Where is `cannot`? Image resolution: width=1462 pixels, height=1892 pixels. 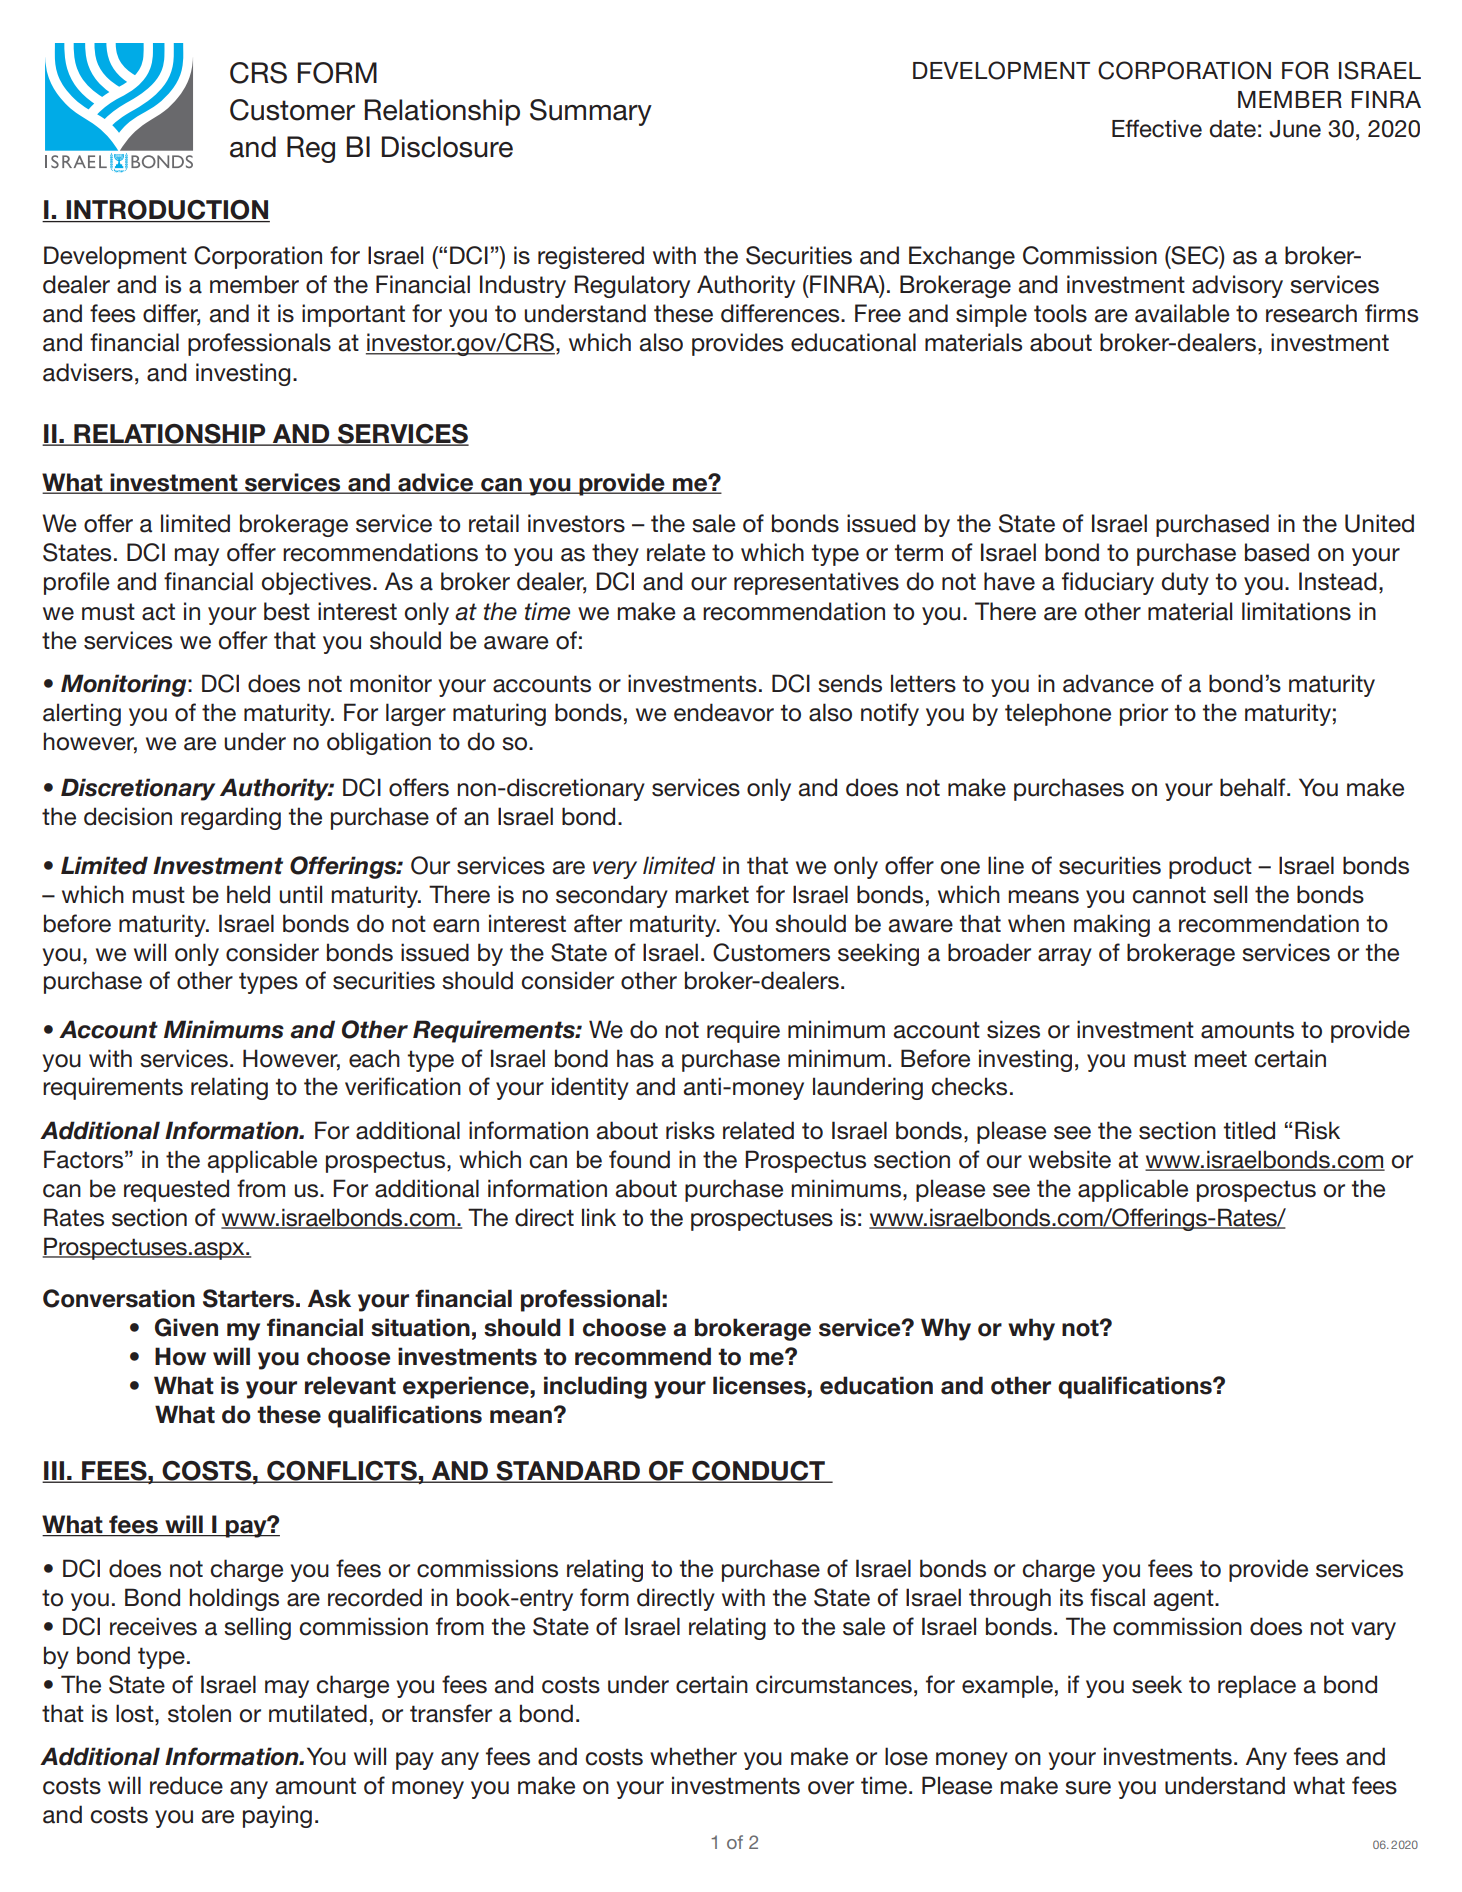 cannot is located at coordinates (1169, 895).
